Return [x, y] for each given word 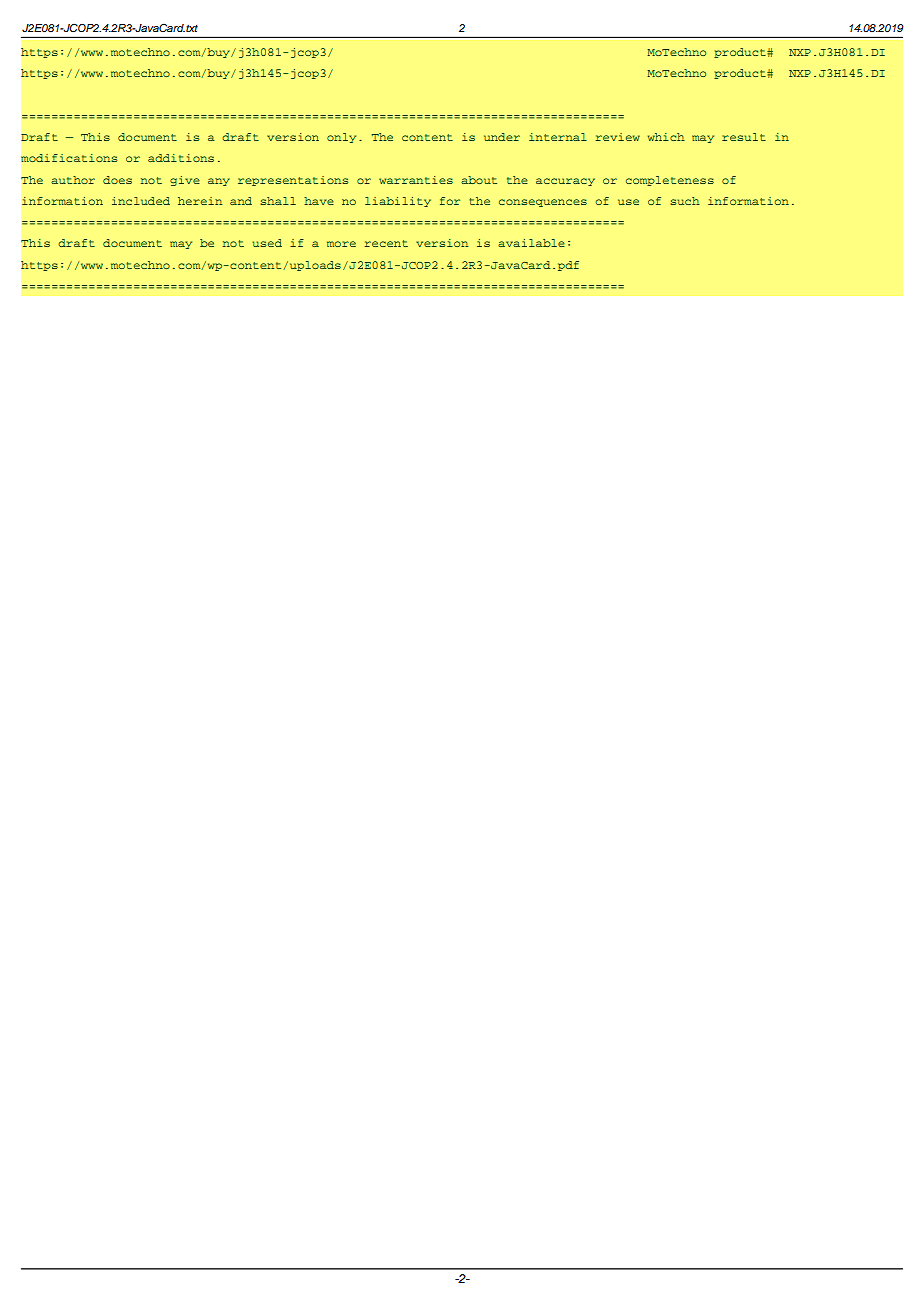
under [502, 137]
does [117, 180]
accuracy [565, 182]
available [531, 243]
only [341, 138]
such [685, 201]
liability [398, 202]
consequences [543, 203]
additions [181, 158]
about [479, 180]
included [141, 201]
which [666, 137]
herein [200, 201]
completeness [670, 181]
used [267, 243]
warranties [416, 180]
